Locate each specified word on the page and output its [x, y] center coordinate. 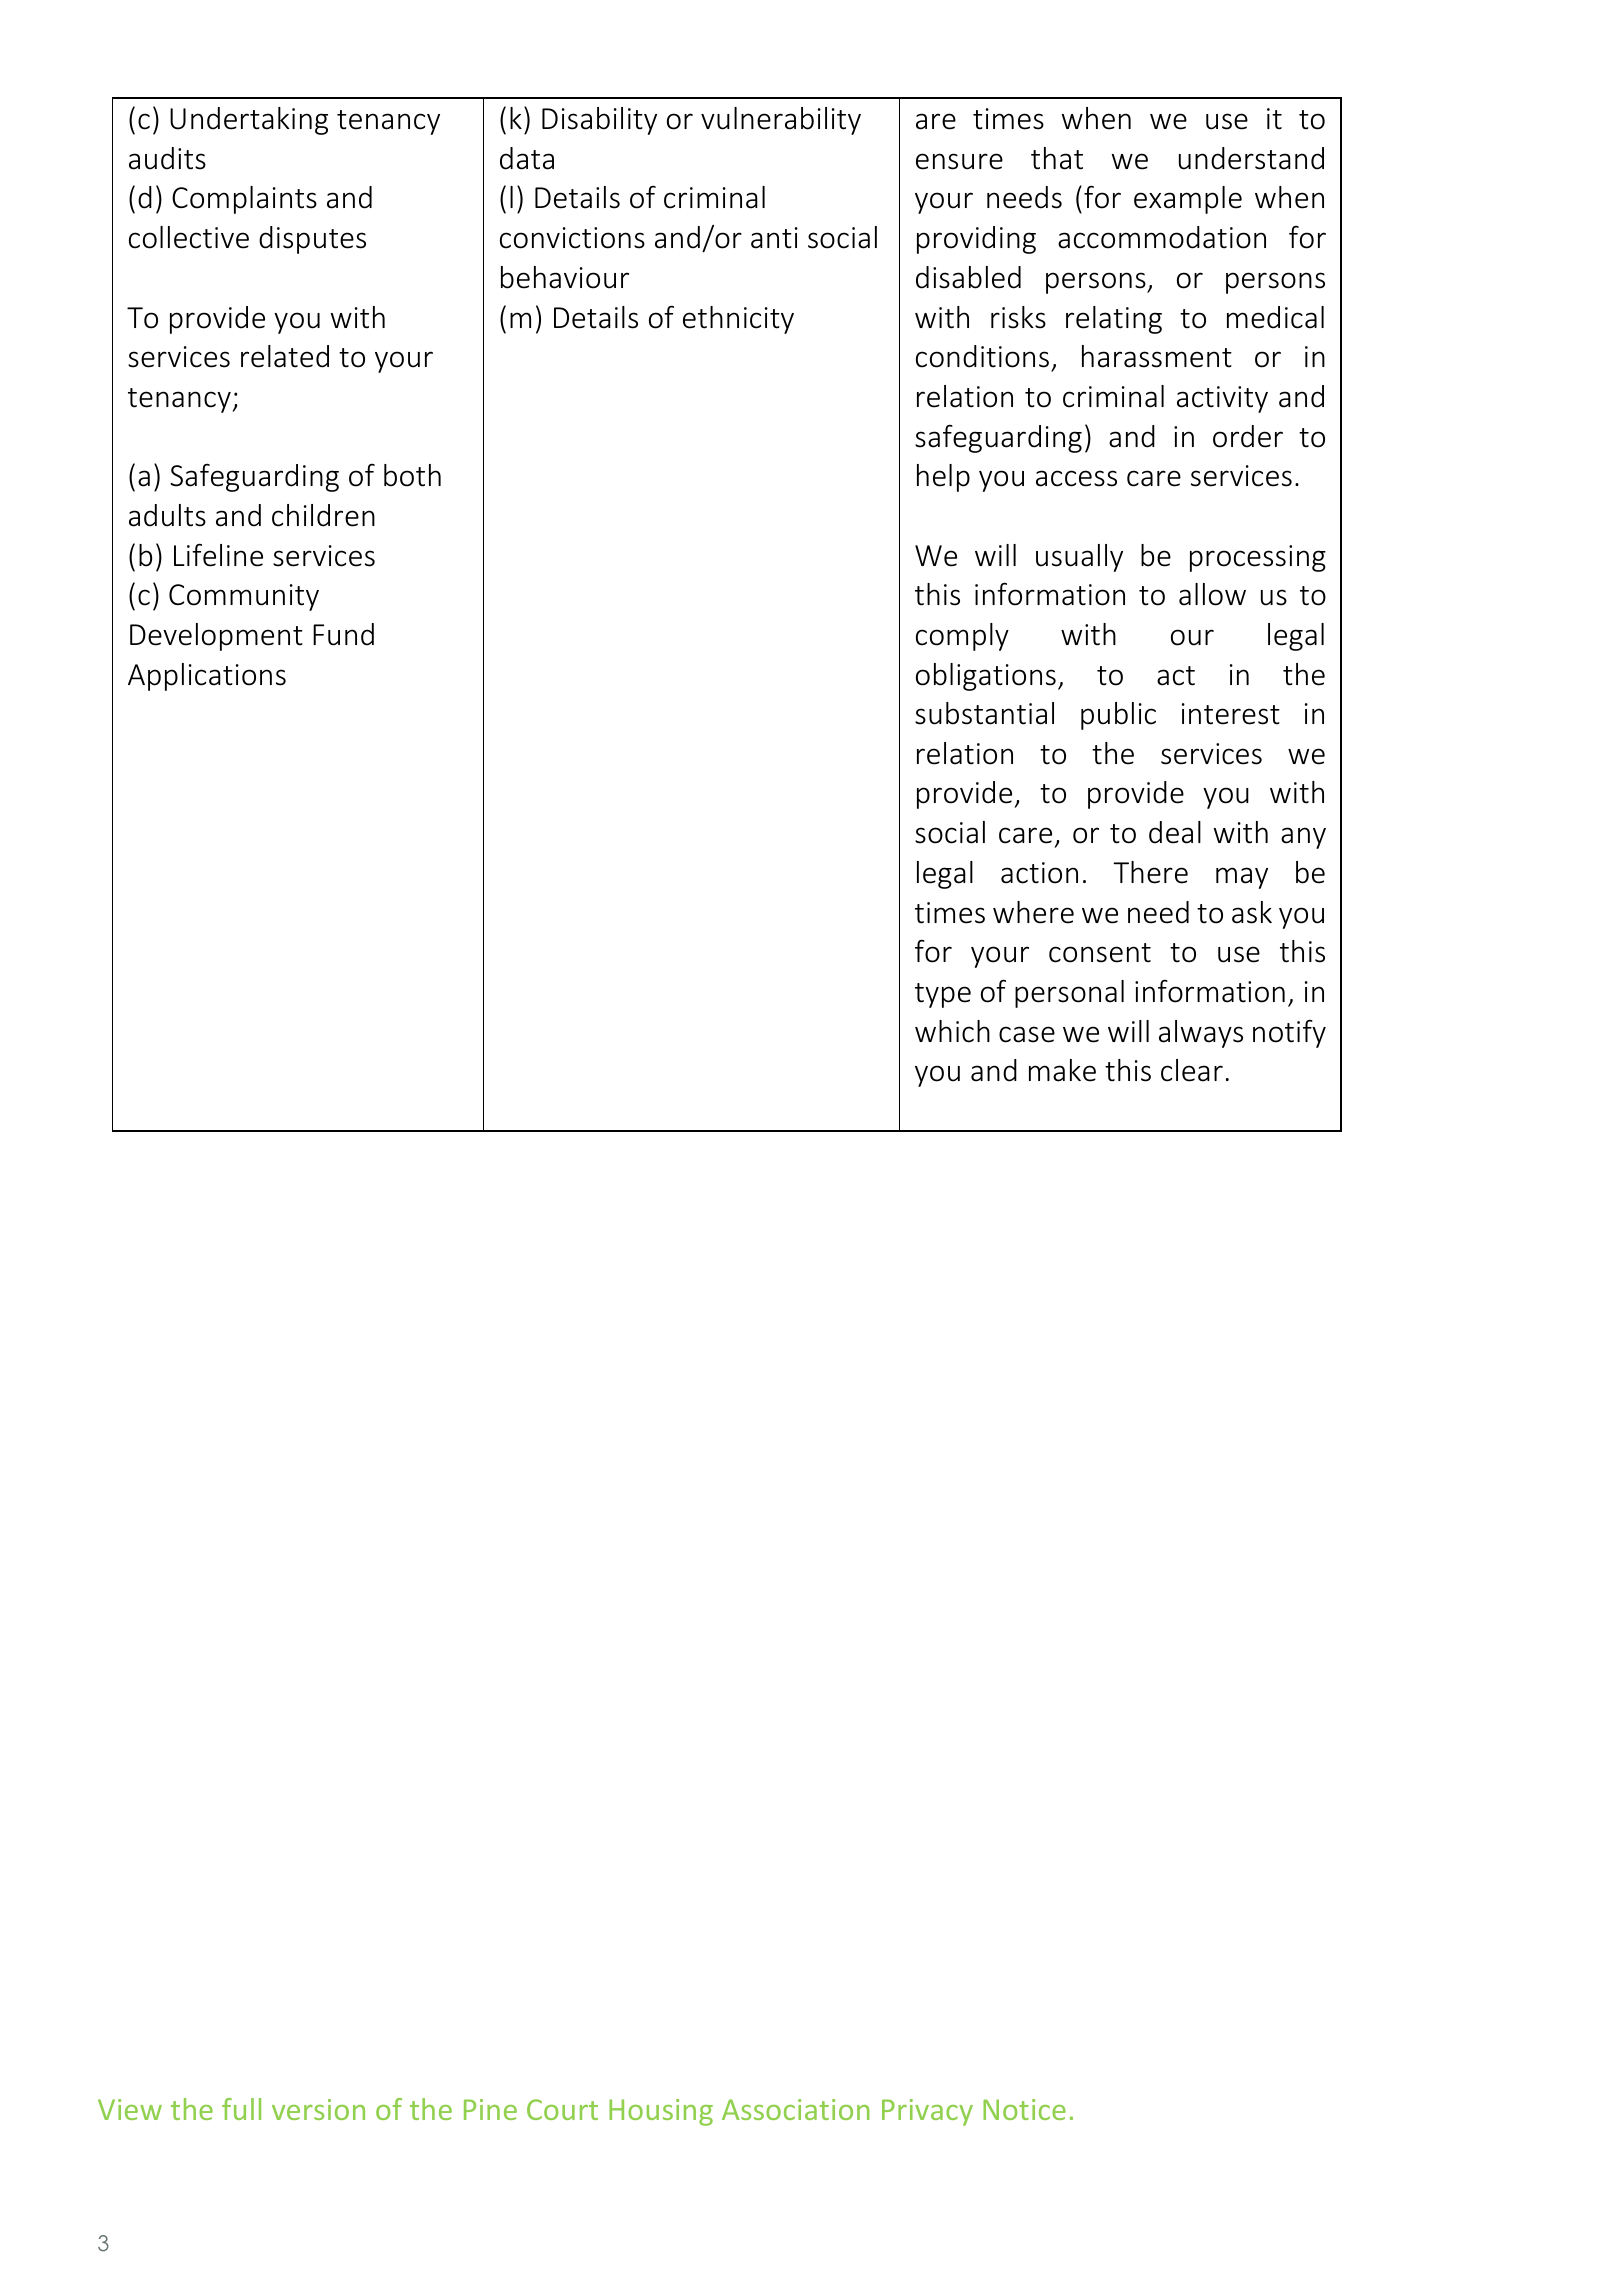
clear [1192, 1070]
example [1188, 200]
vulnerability [781, 121]
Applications [207, 677]
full [241, 2109]
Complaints [244, 200]
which [952, 1031]
